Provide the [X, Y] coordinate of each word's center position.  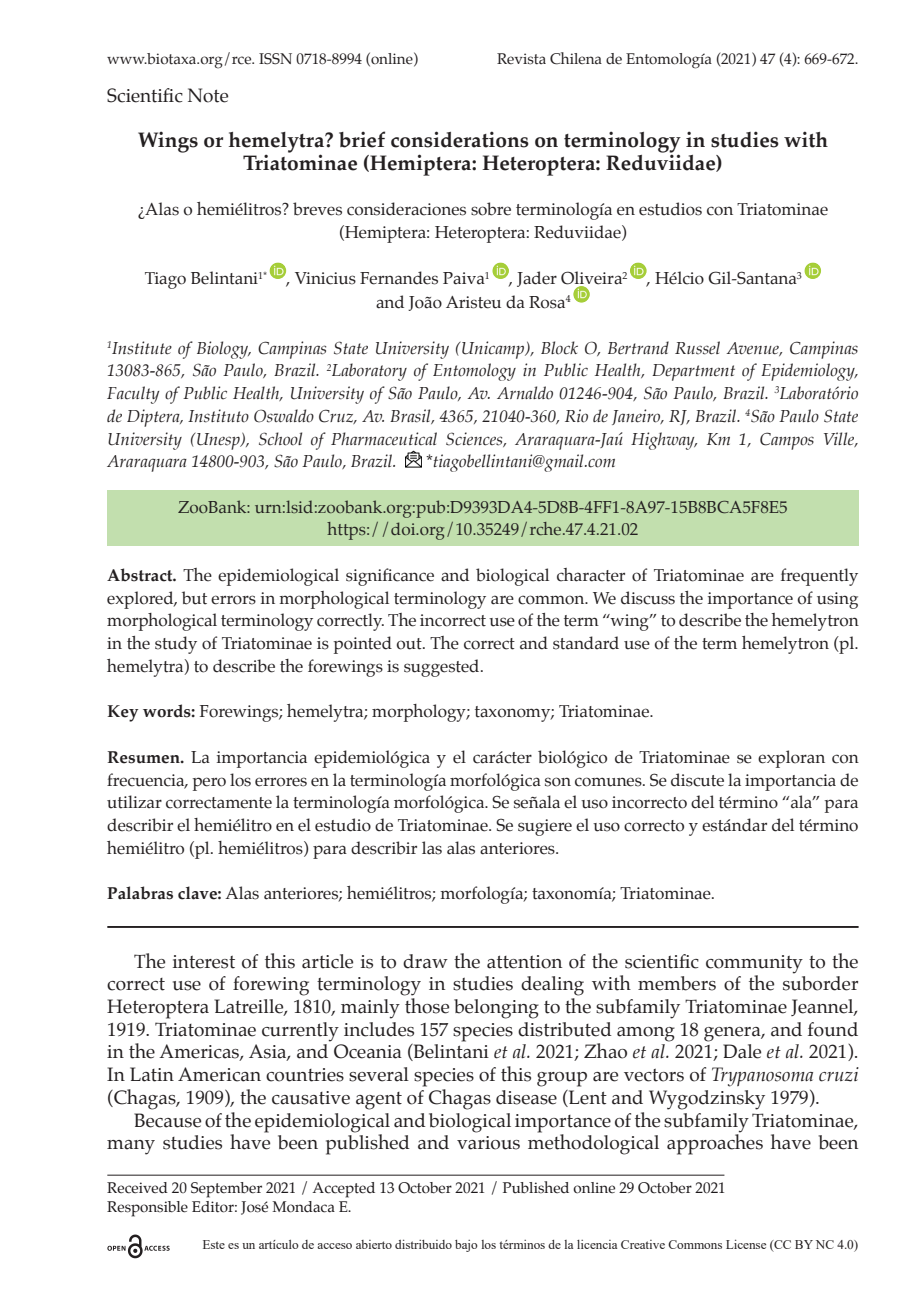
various [488, 1143]
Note [208, 95]
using [837, 600]
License [746, 1244]
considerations [460, 139]
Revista [521, 59]
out [410, 644]
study [176, 645]
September [226, 1190]
